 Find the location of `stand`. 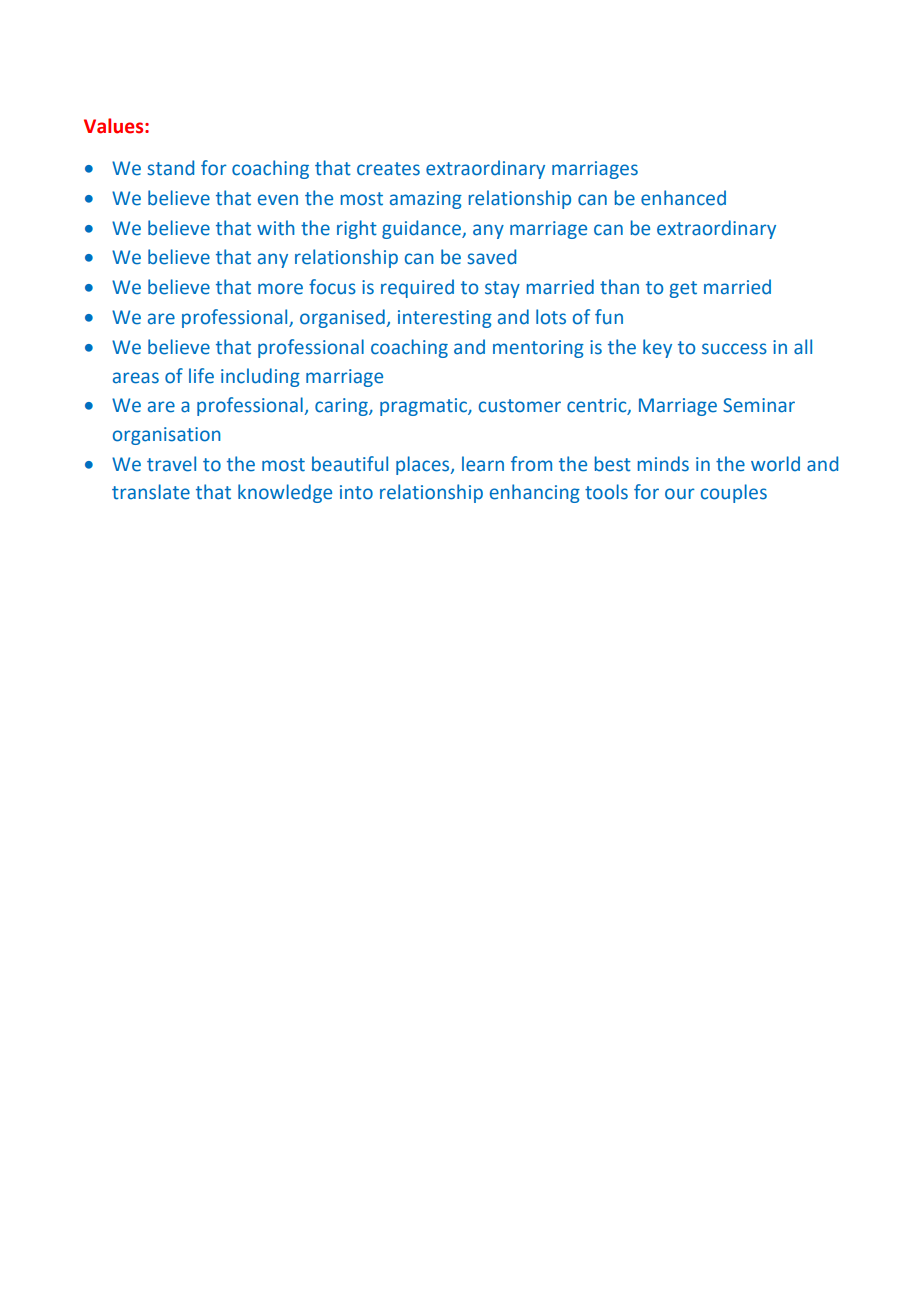

stand is located at coordinates (170, 168).
